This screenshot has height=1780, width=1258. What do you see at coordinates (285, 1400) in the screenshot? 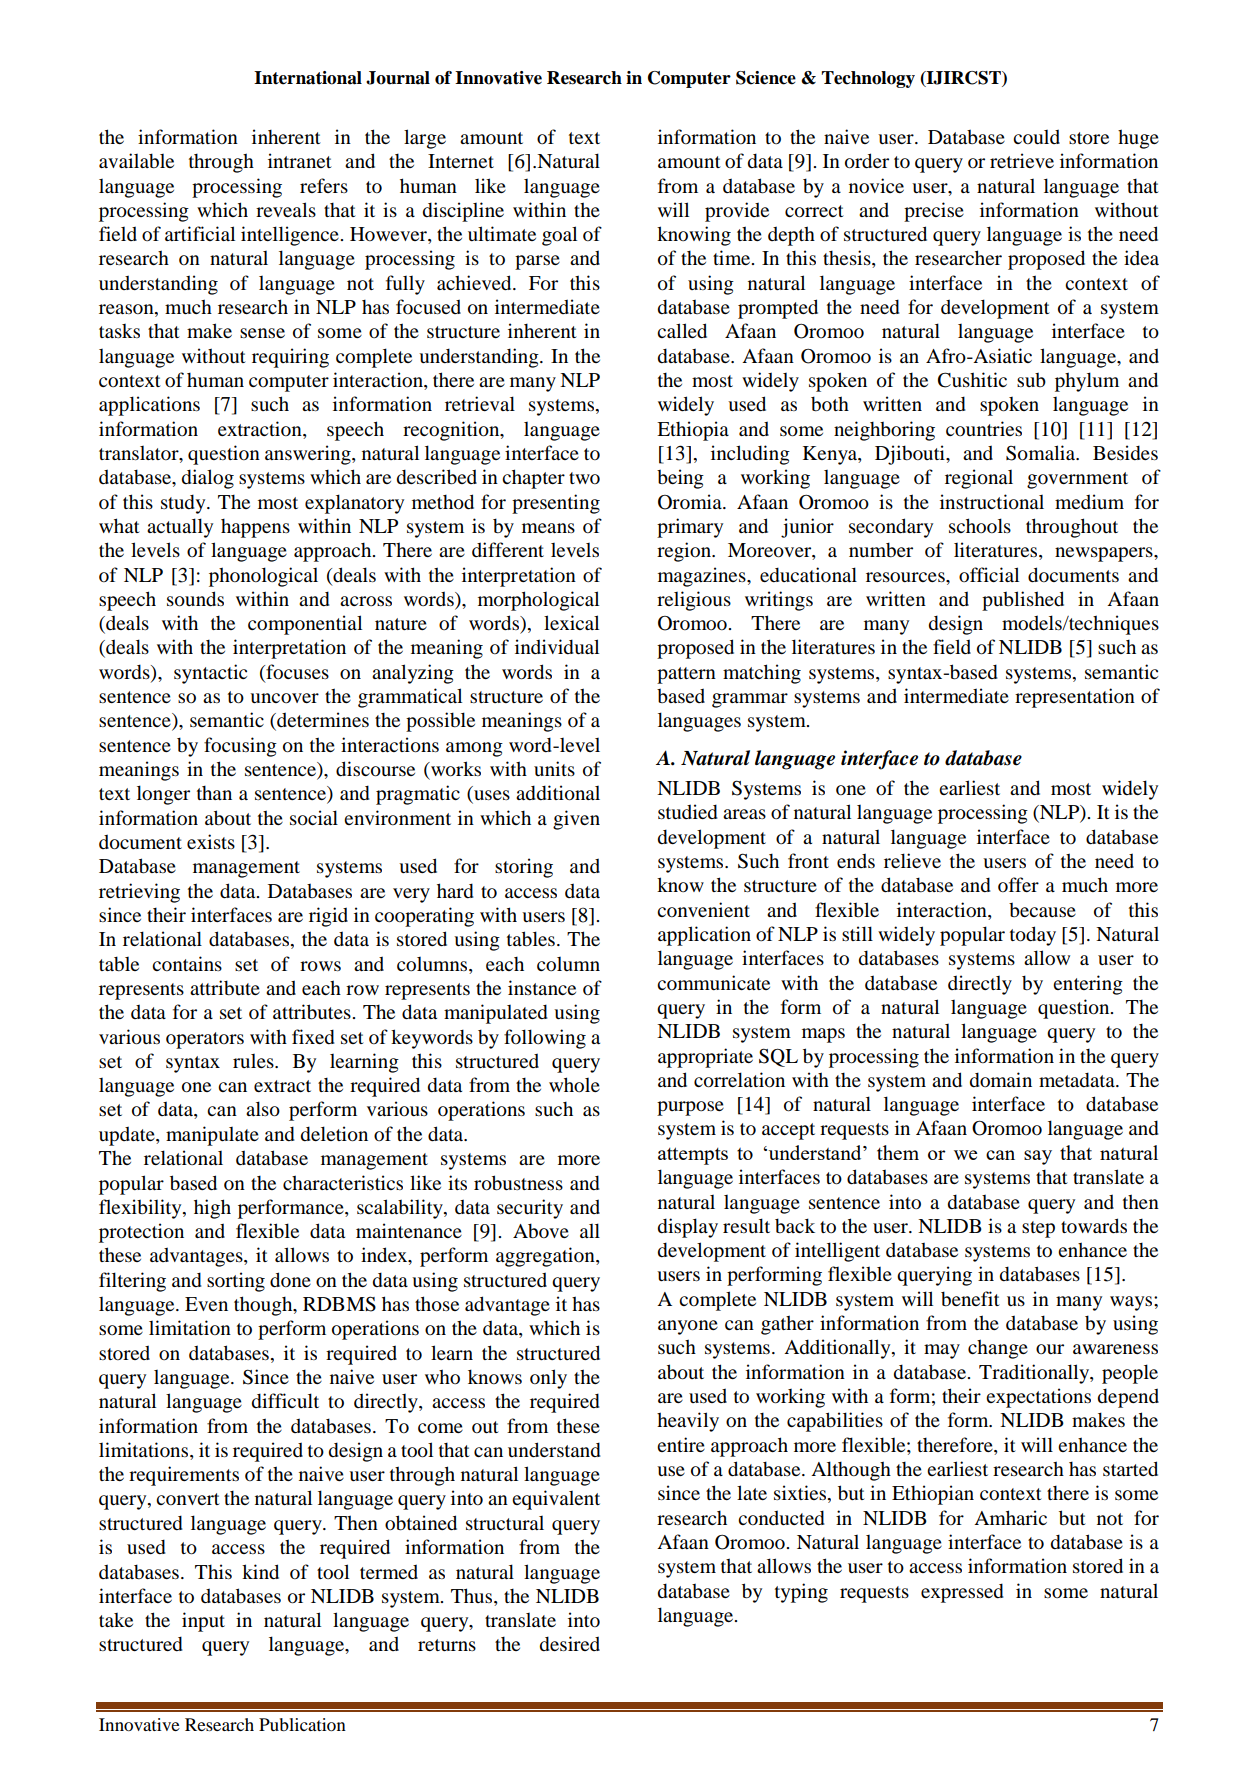
I see `difficult` at bounding box center [285, 1400].
